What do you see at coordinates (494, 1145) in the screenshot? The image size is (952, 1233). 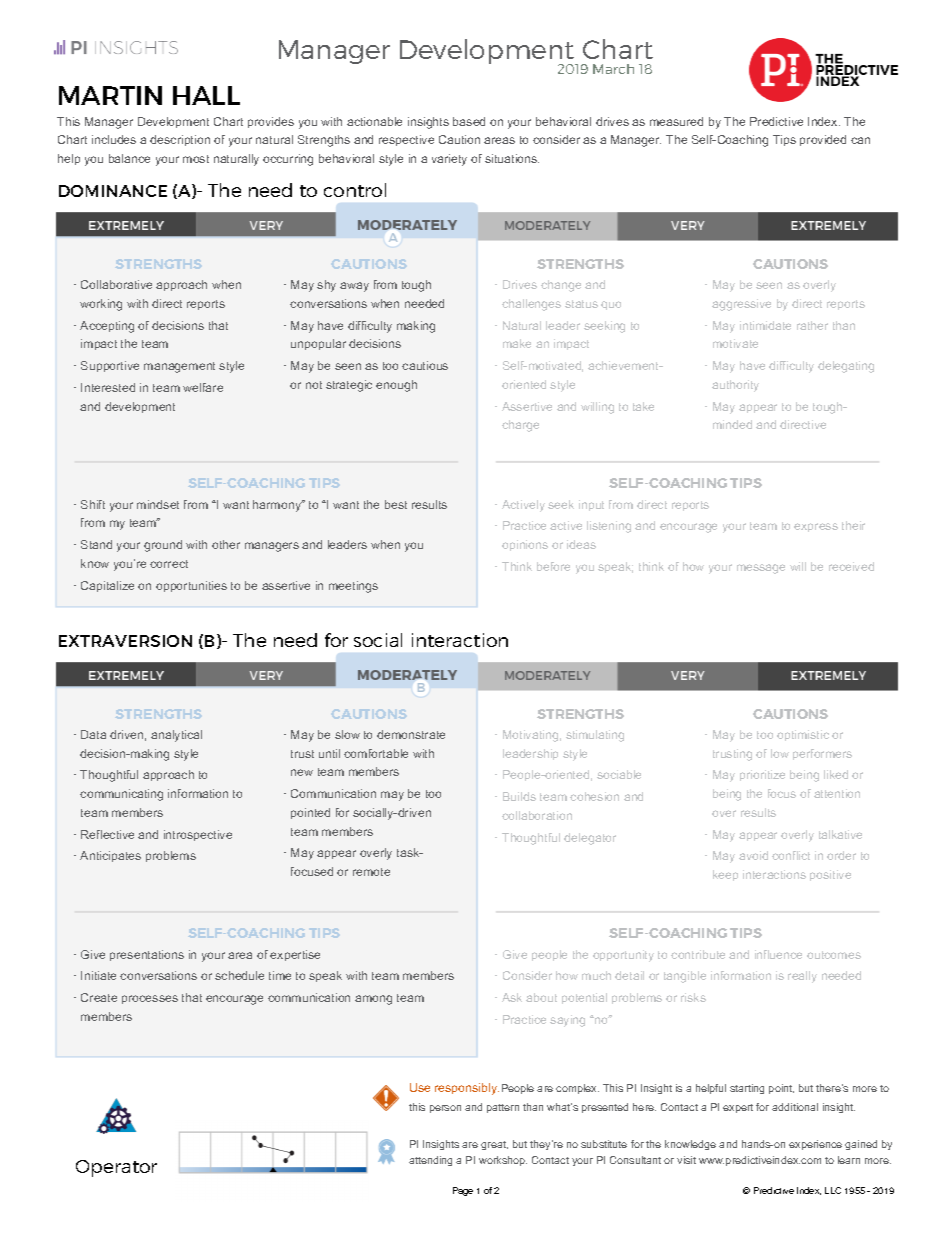 I see `great` at bounding box center [494, 1145].
